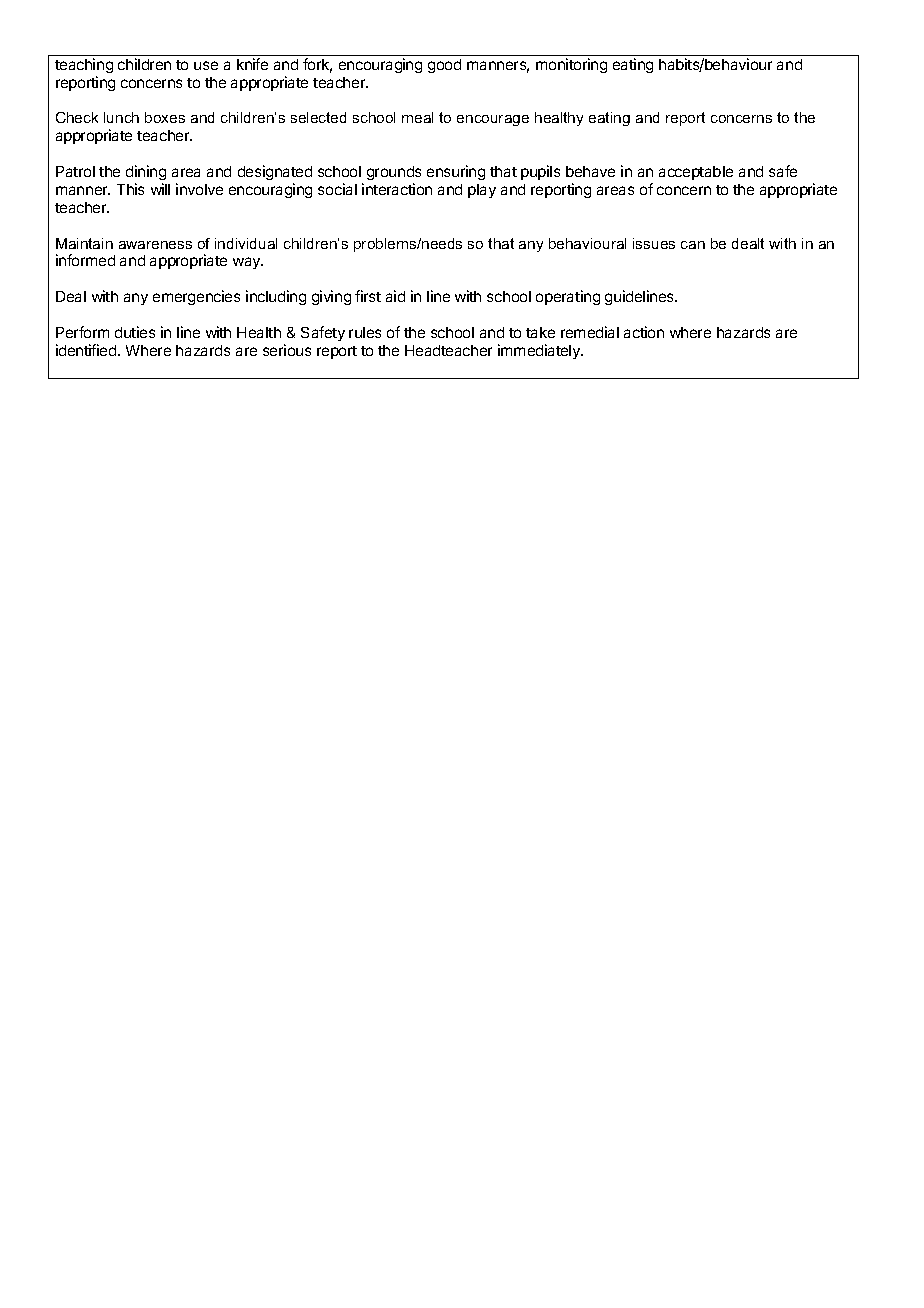 The image size is (924, 1308). What do you see at coordinates (590, 332) in the page?
I see `remedial` at bounding box center [590, 332].
